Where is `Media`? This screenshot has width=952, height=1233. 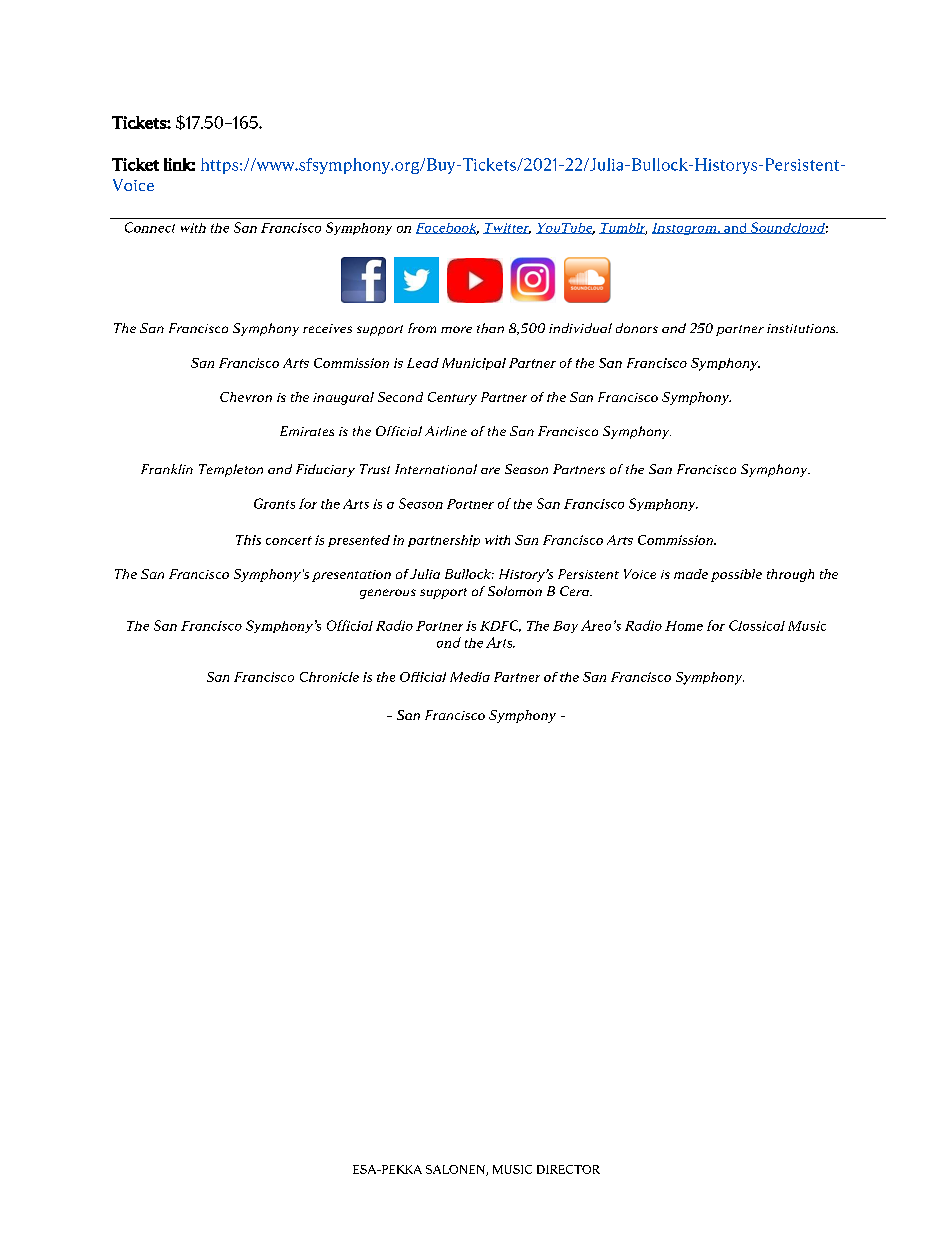 Media is located at coordinates (470, 677).
